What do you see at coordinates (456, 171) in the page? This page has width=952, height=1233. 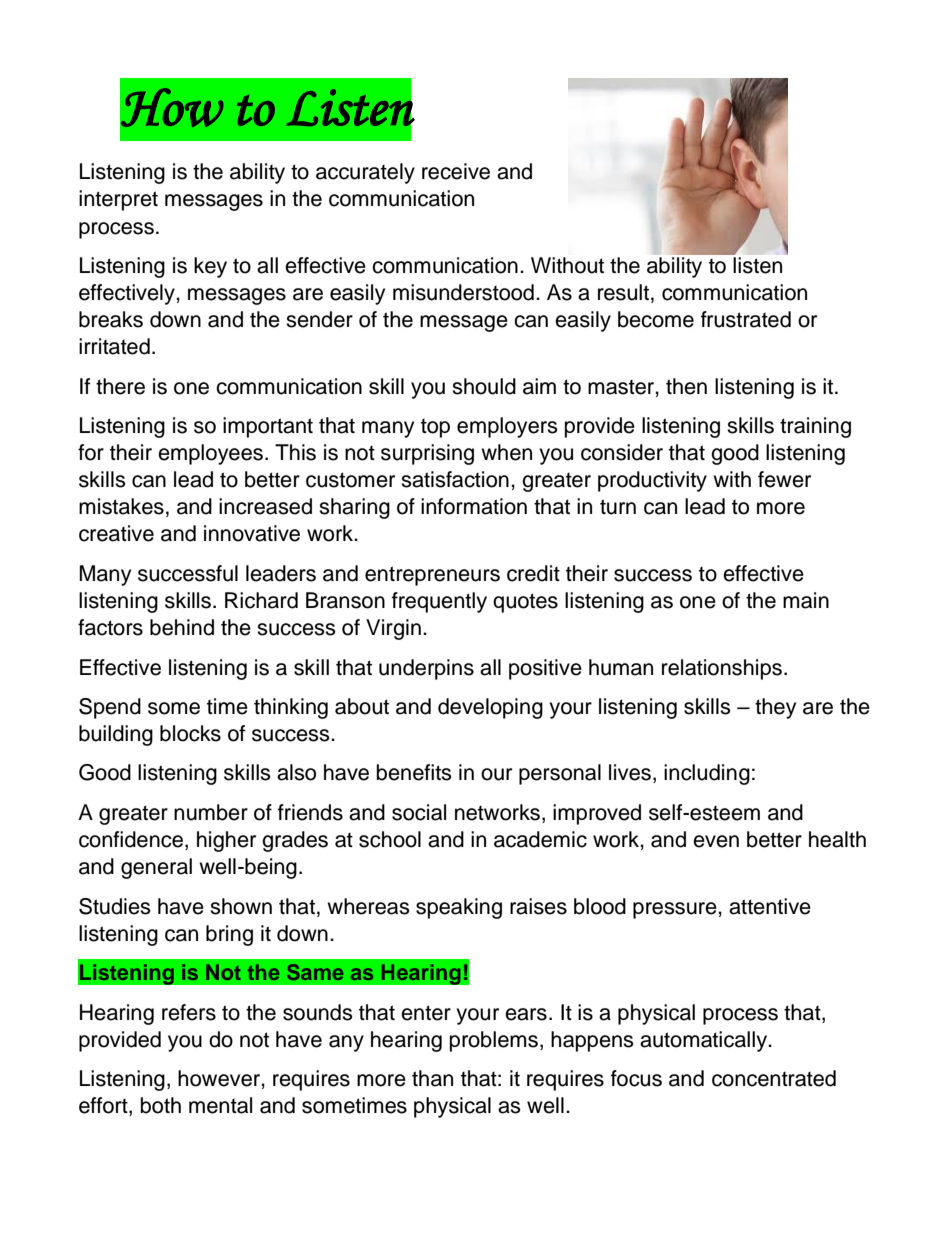 I see `receive` at bounding box center [456, 171].
